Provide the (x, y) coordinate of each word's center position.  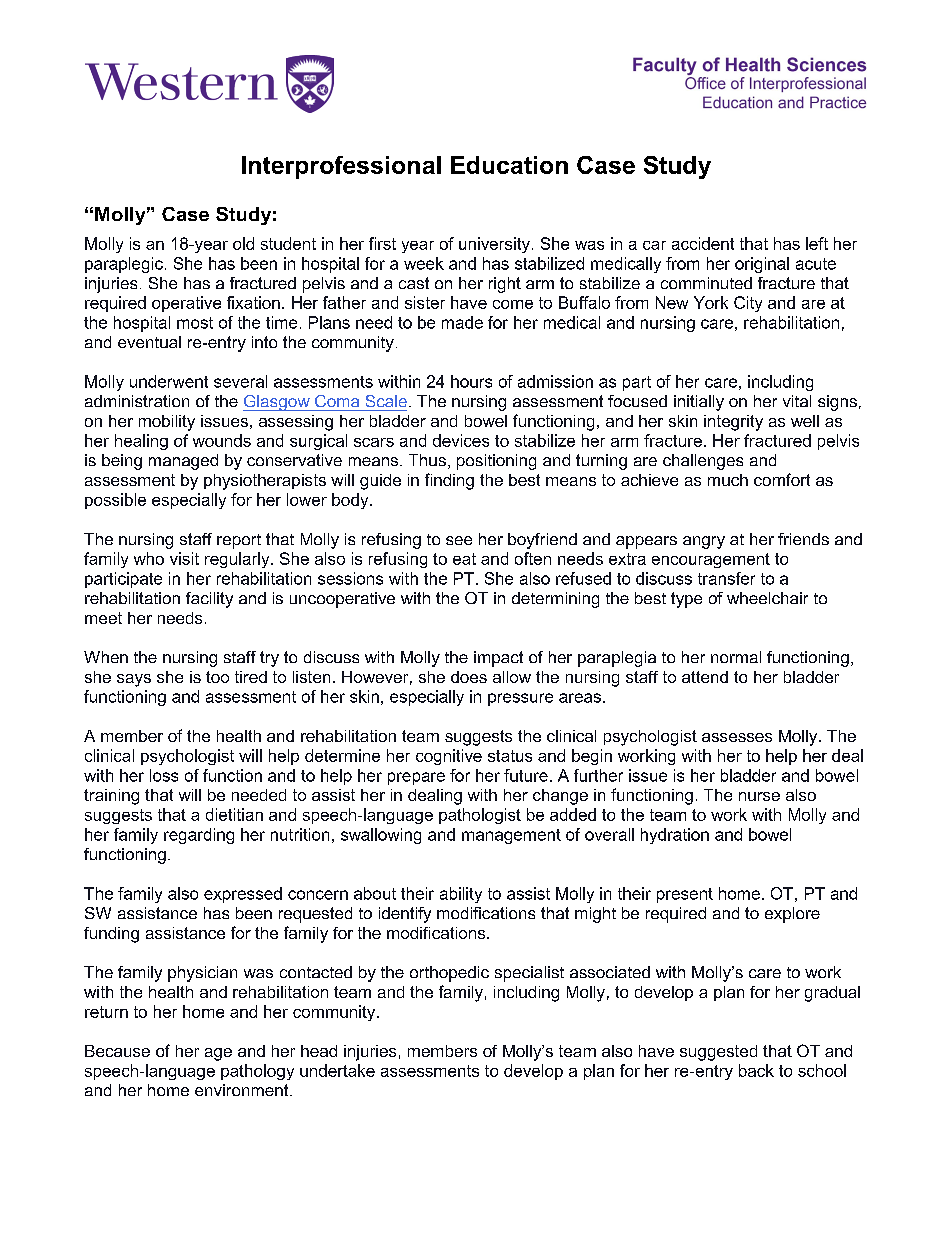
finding (449, 481)
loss (164, 775)
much (728, 480)
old (243, 243)
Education (509, 165)
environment (243, 1090)
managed (183, 462)
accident (703, 243)
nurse (759, 796)
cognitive (449, 757)
